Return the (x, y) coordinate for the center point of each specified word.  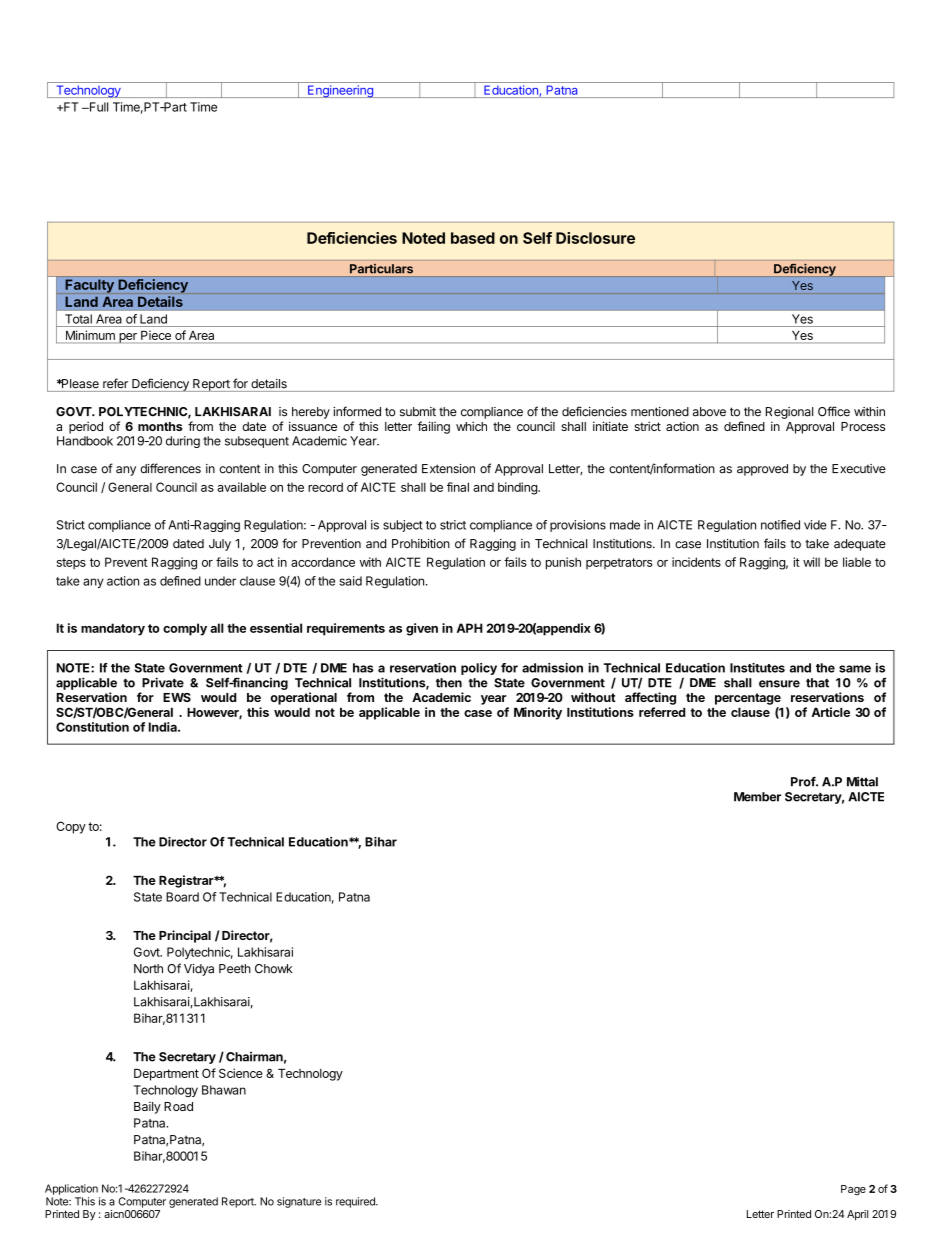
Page (853, 1190)
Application (71, 1189)
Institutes (757, 668)
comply (185, 629)
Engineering (340, 91)
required (356, 1202)
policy (479, 669)
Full (97, 107)
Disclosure (595, 238)
